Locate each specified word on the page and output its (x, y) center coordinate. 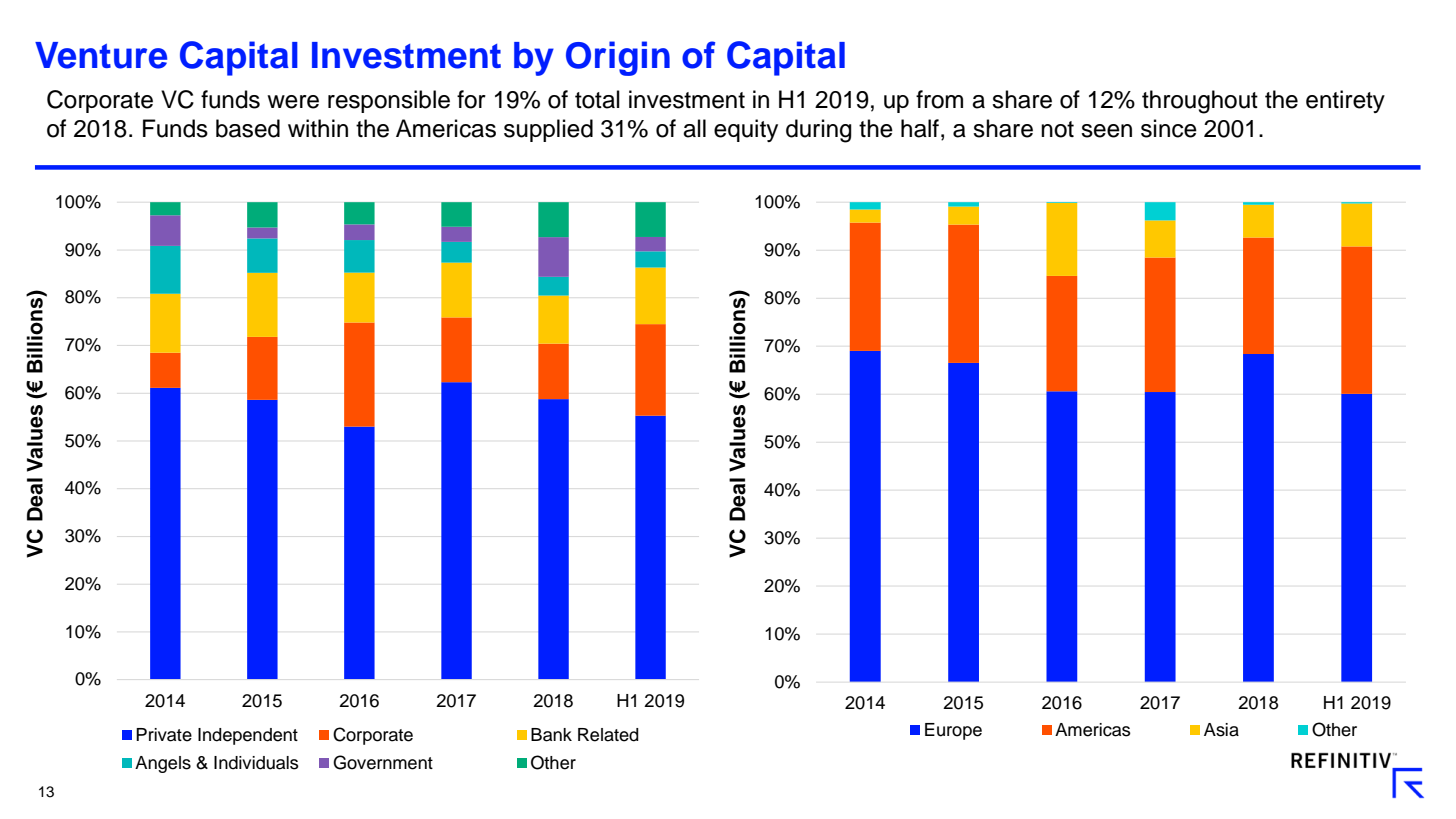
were (293, 102)
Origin (618, 58)
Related (608, 735)
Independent (248, 736)
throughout (1200, 102)
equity (746, 130)
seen (1106, 131)
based (248, 128)
